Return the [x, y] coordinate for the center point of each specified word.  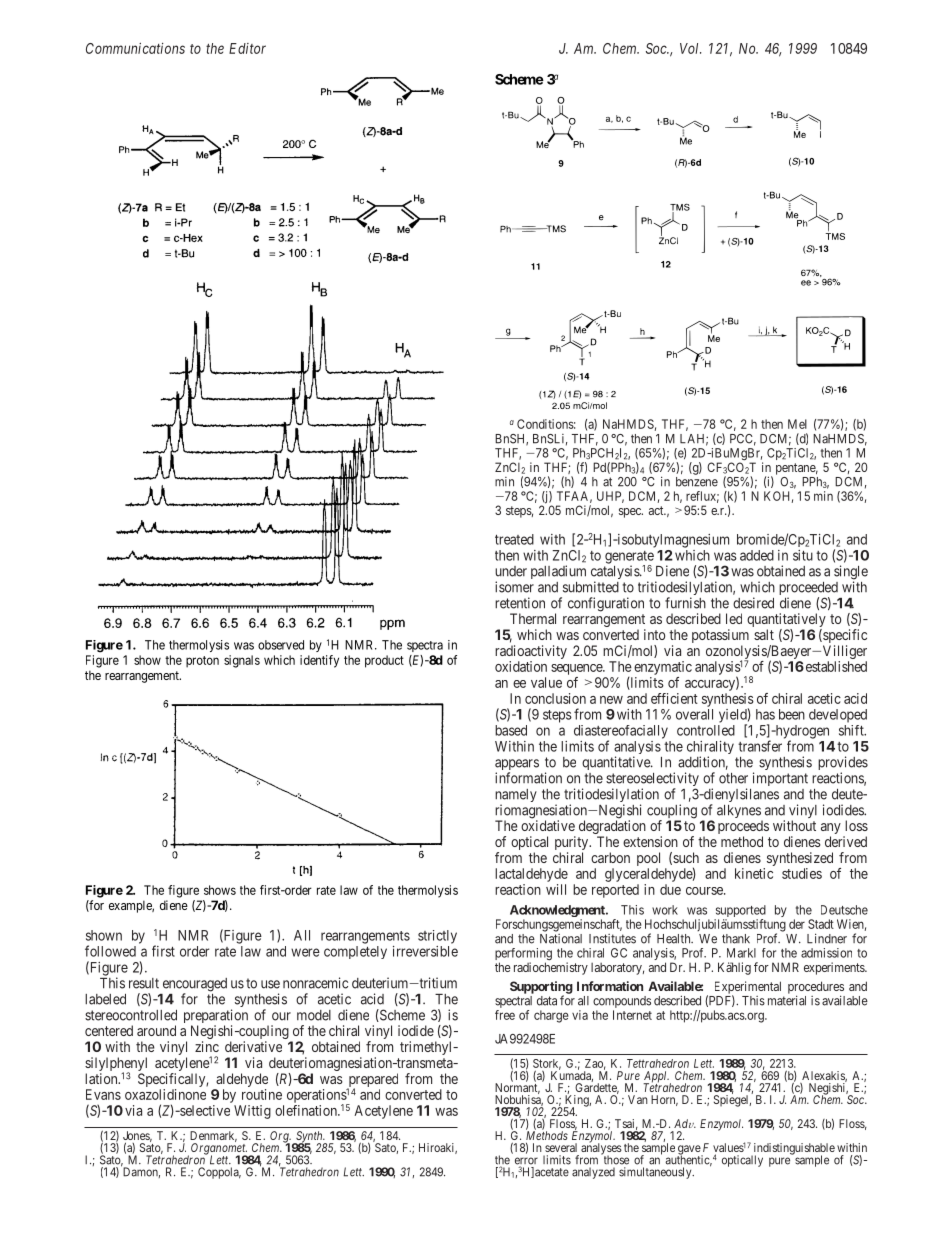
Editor [247, 48]
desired [753, 603]
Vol [691, 48]
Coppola [219, 1173]
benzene [697, 482]
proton [202, 662]
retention [520, 603]
